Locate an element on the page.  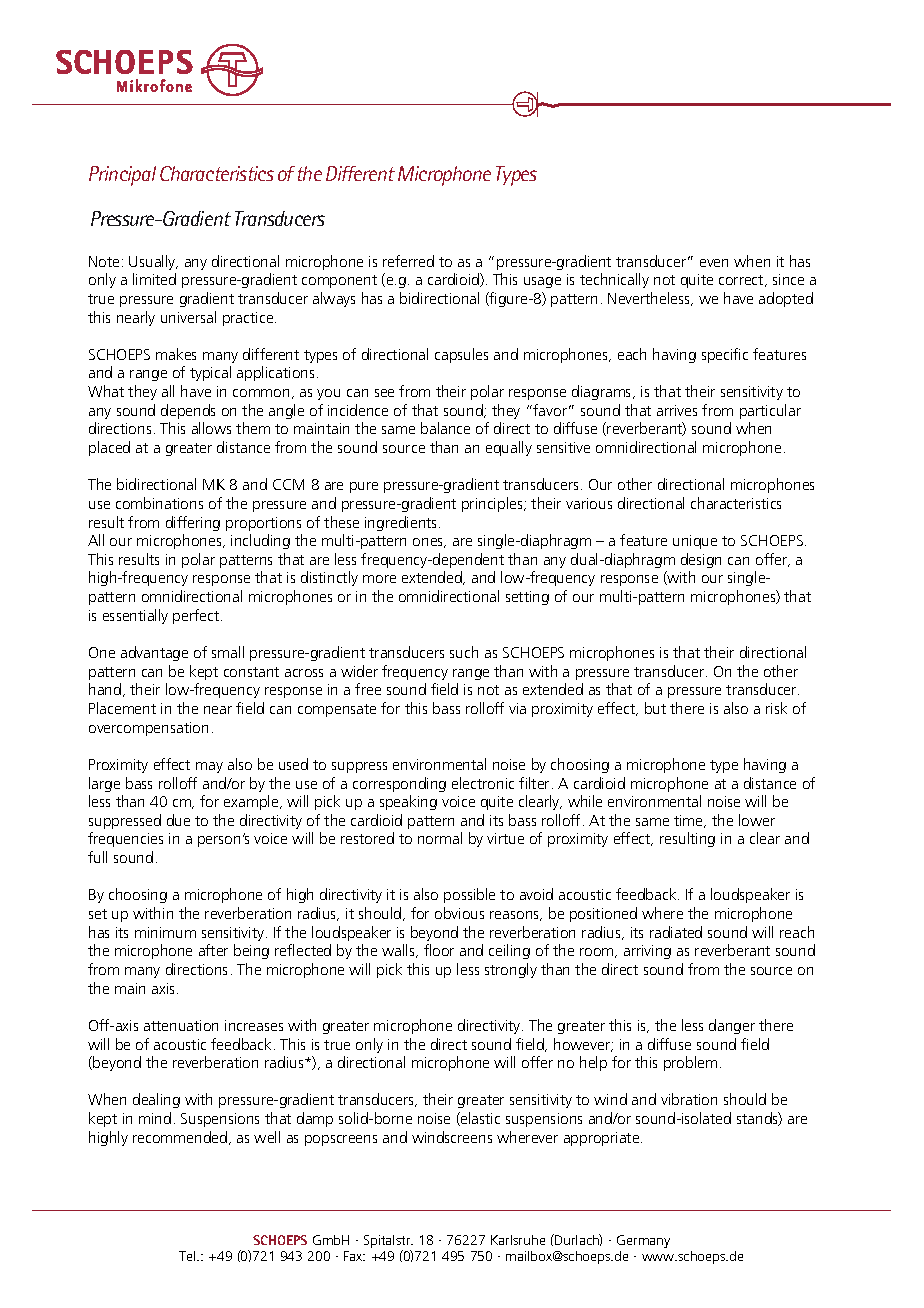
referred is located at coordinates (408, 261).
